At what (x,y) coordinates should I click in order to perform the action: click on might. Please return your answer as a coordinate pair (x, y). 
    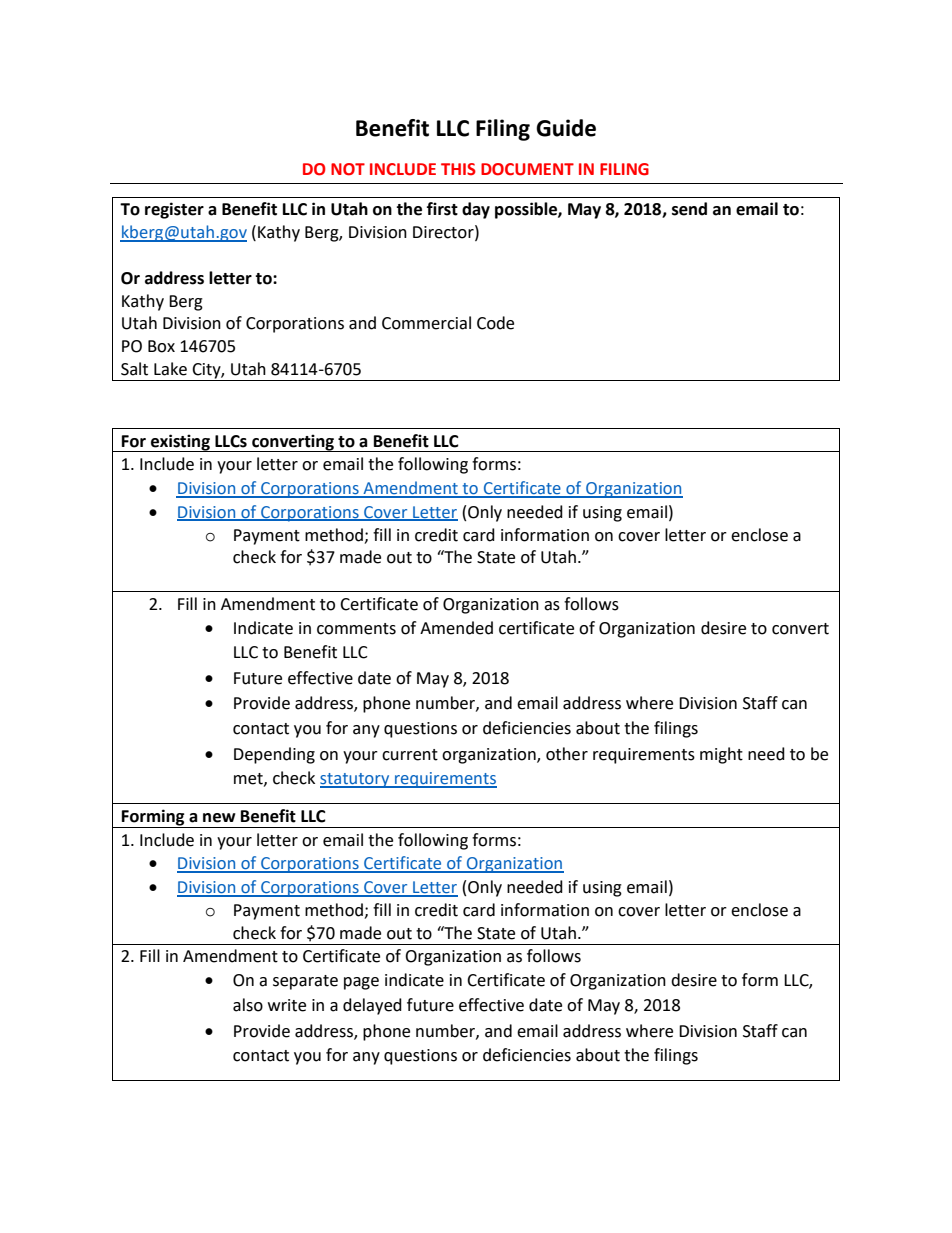
    Looking at the image, I should click on (721, 755).
